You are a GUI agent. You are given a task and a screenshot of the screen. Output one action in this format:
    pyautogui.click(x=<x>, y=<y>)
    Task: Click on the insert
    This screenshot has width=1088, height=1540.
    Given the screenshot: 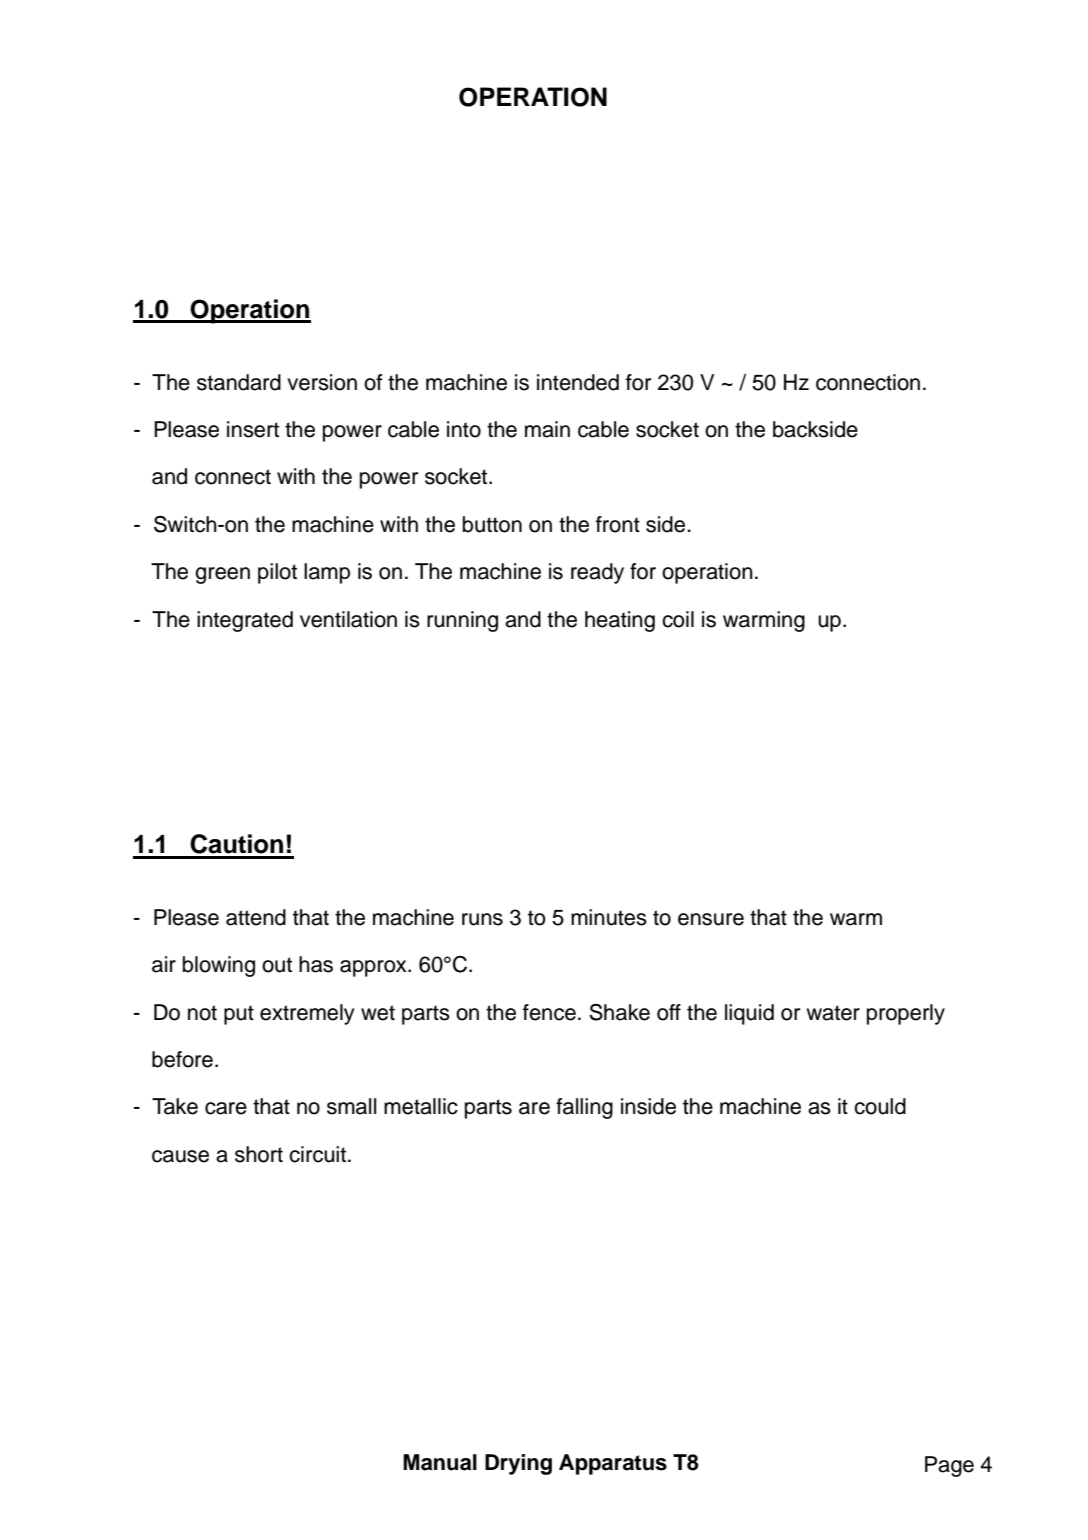 What is the action you would take?
    pyautogui.click(x=253, y=429)
